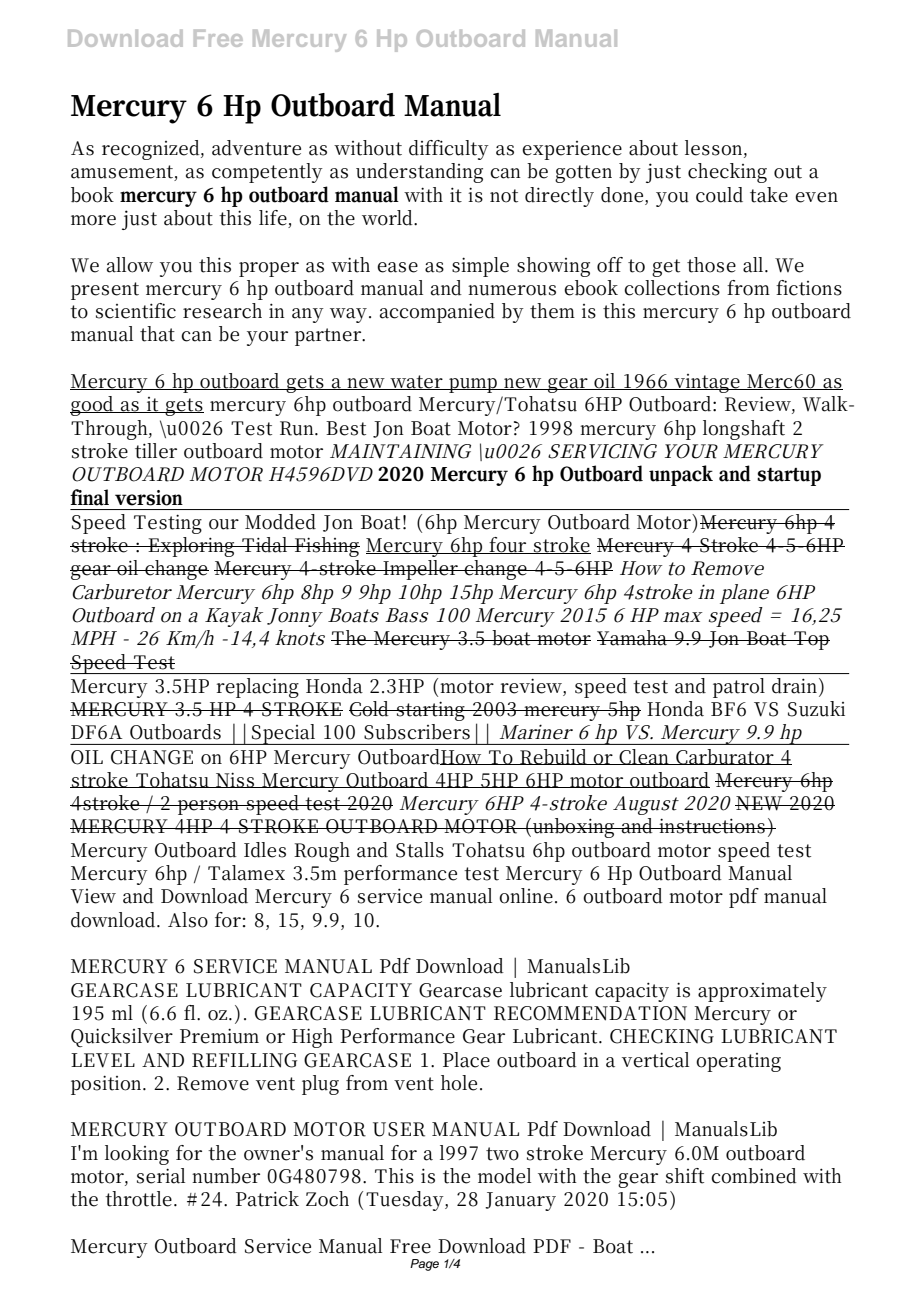 This image has height=1308, width=924. I want to click on unpack, so click(681, 475).
